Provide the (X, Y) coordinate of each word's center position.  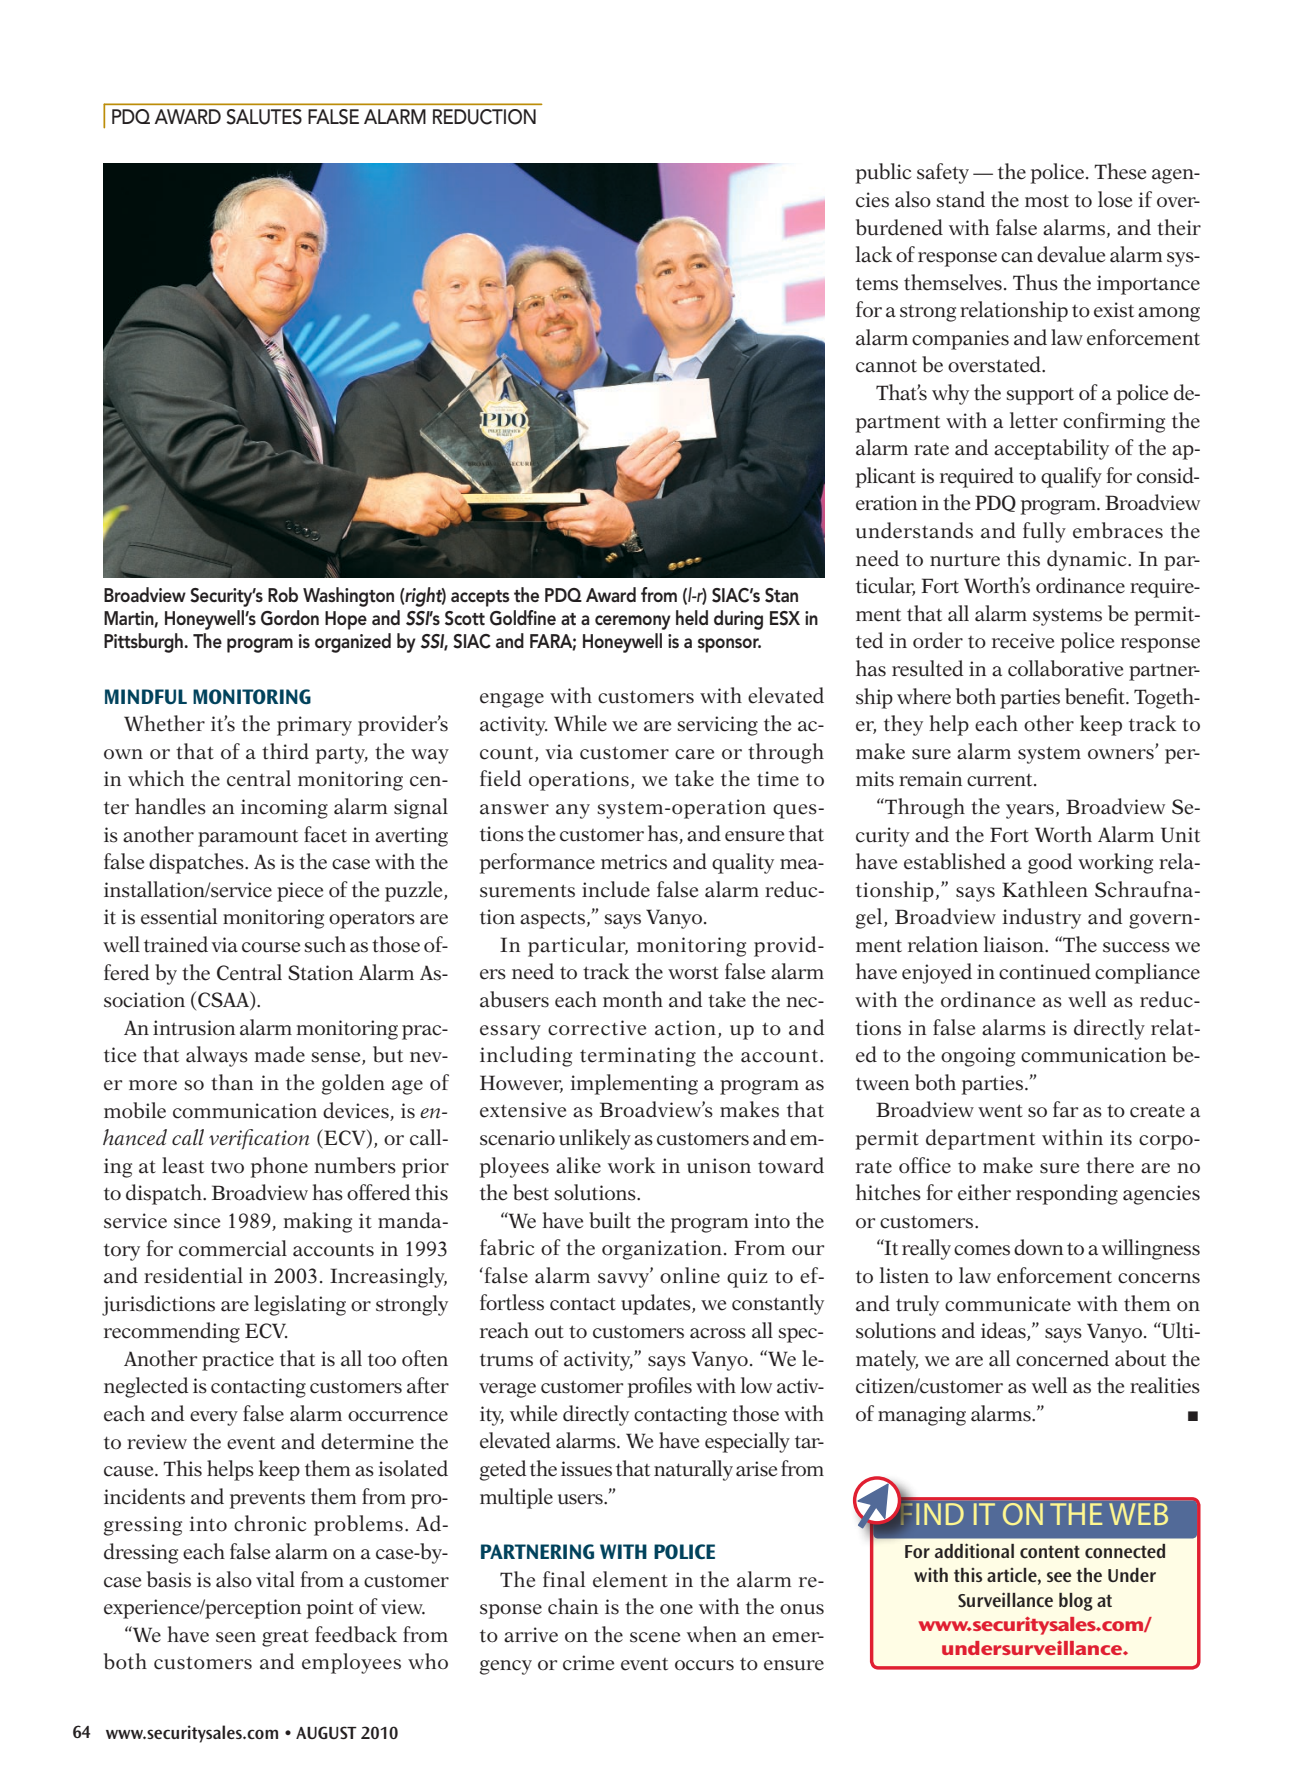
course (271, 947)
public (884, 173)
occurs (704, 1665)
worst (693, 973)
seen (236, 1637)
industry (1042, 918)
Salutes (264, 117)
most (1047, 201)
